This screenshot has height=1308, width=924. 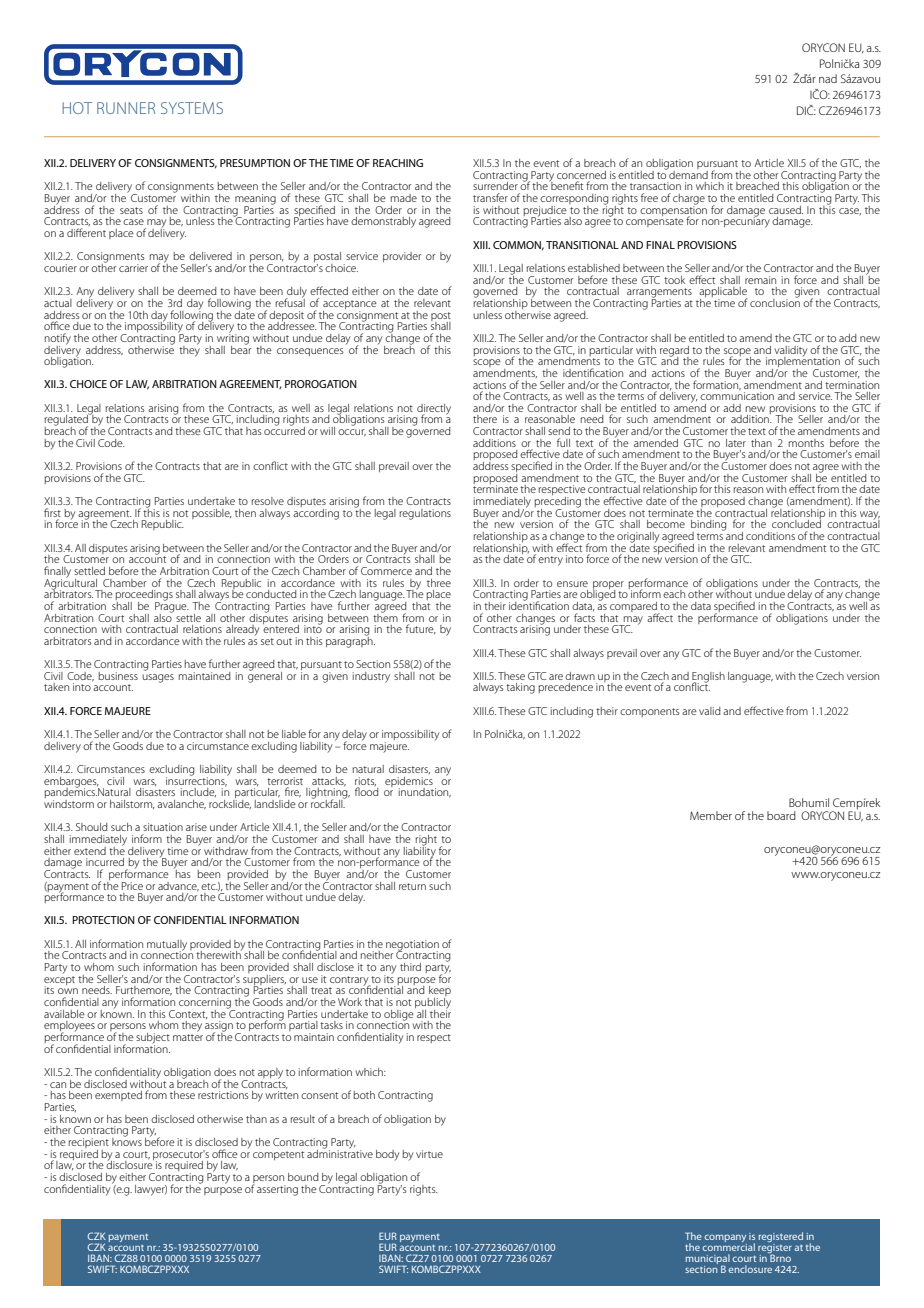 What do you see at coordinates (412, 946) in the screenshot?
I see `negotiation` at bounding box center [412, 946].
